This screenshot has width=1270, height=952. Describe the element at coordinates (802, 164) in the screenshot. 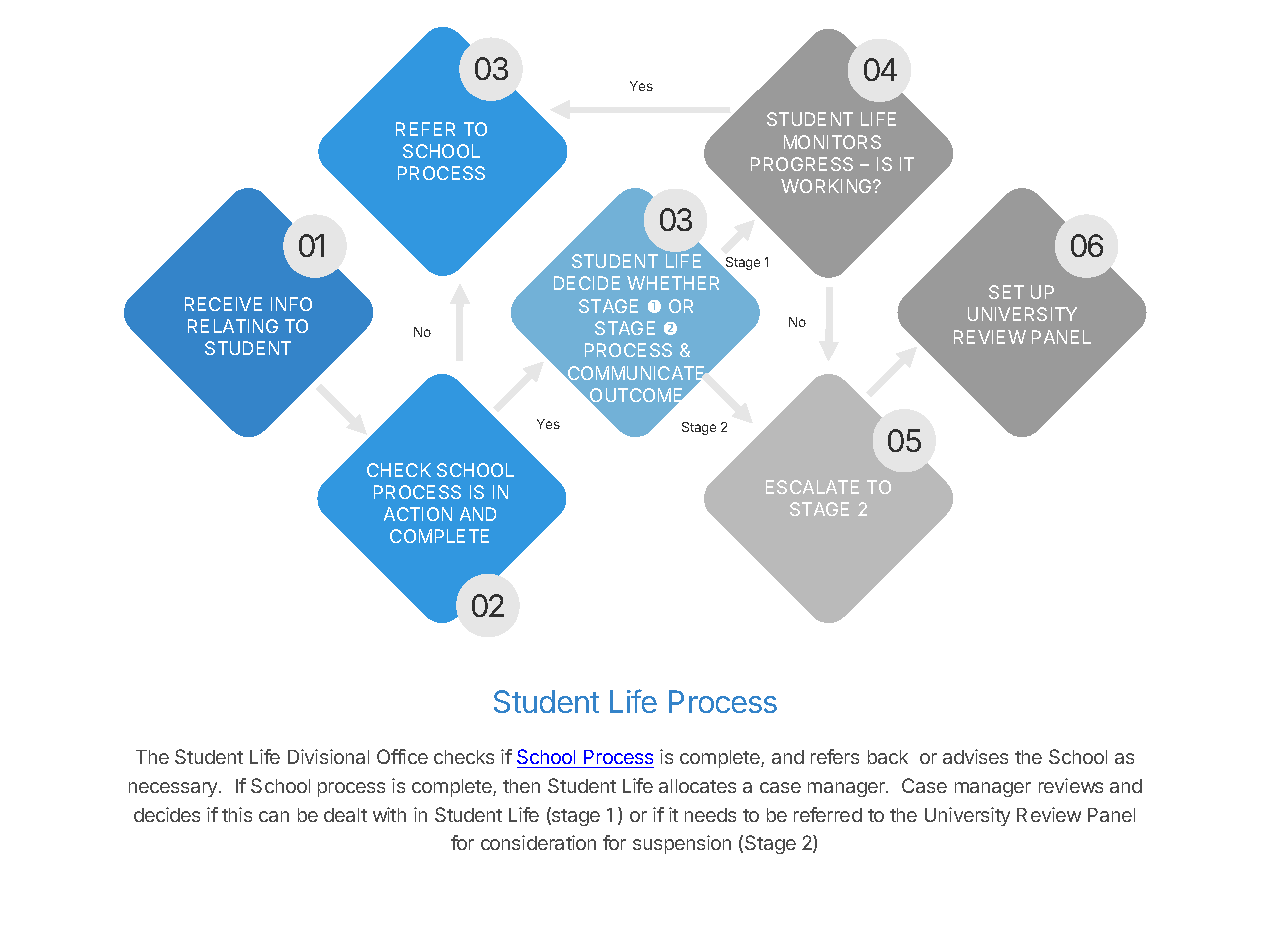

I see `PROGRESS` at that location.
